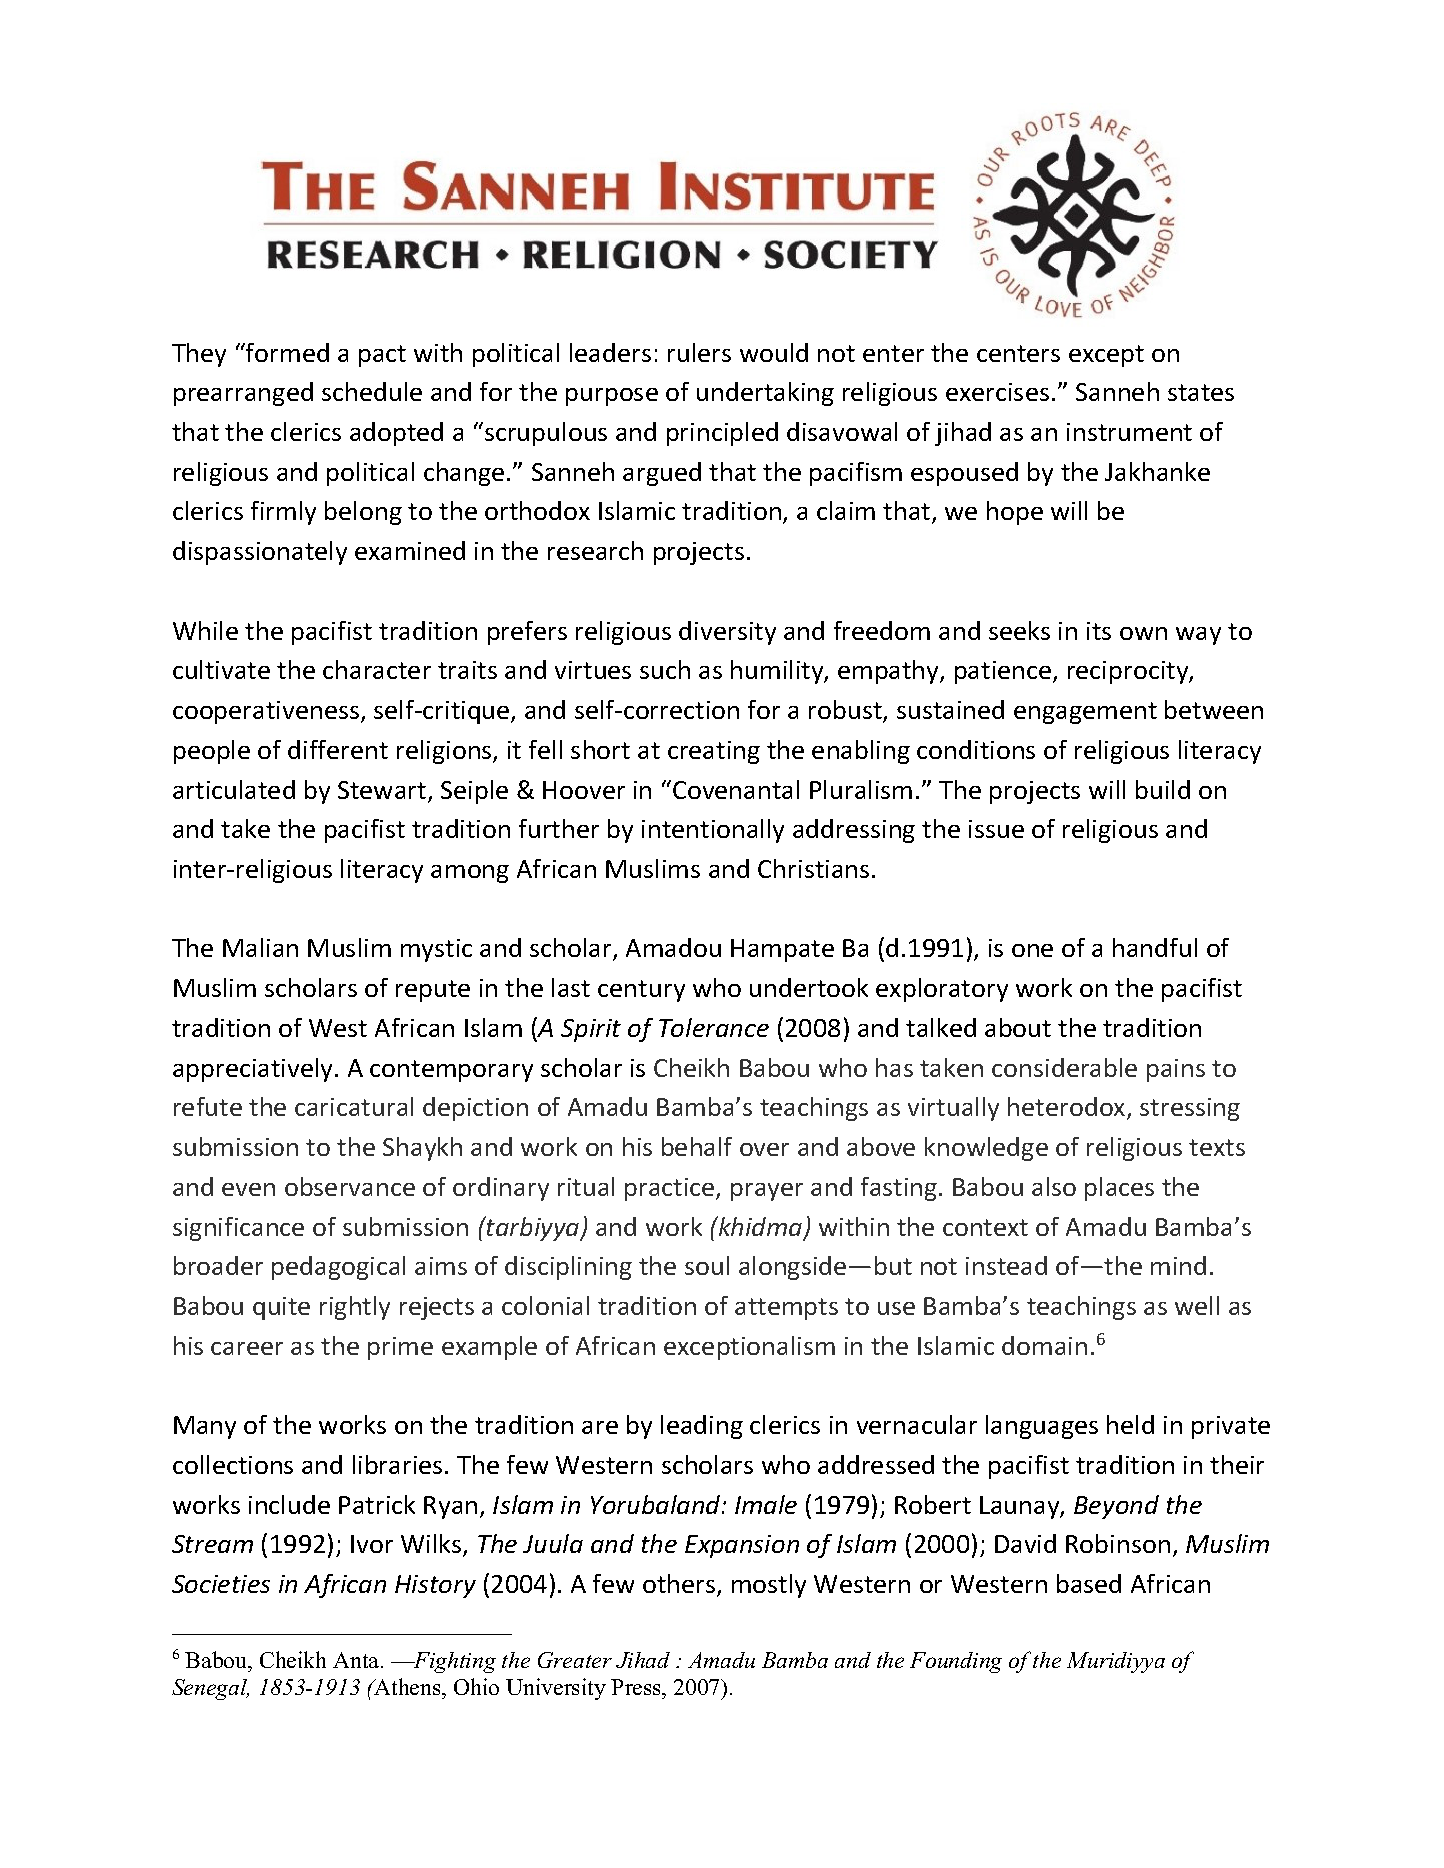  Describe the element at coordinates (1129, 432) in the screenshot. I see `instrument` at that location.
